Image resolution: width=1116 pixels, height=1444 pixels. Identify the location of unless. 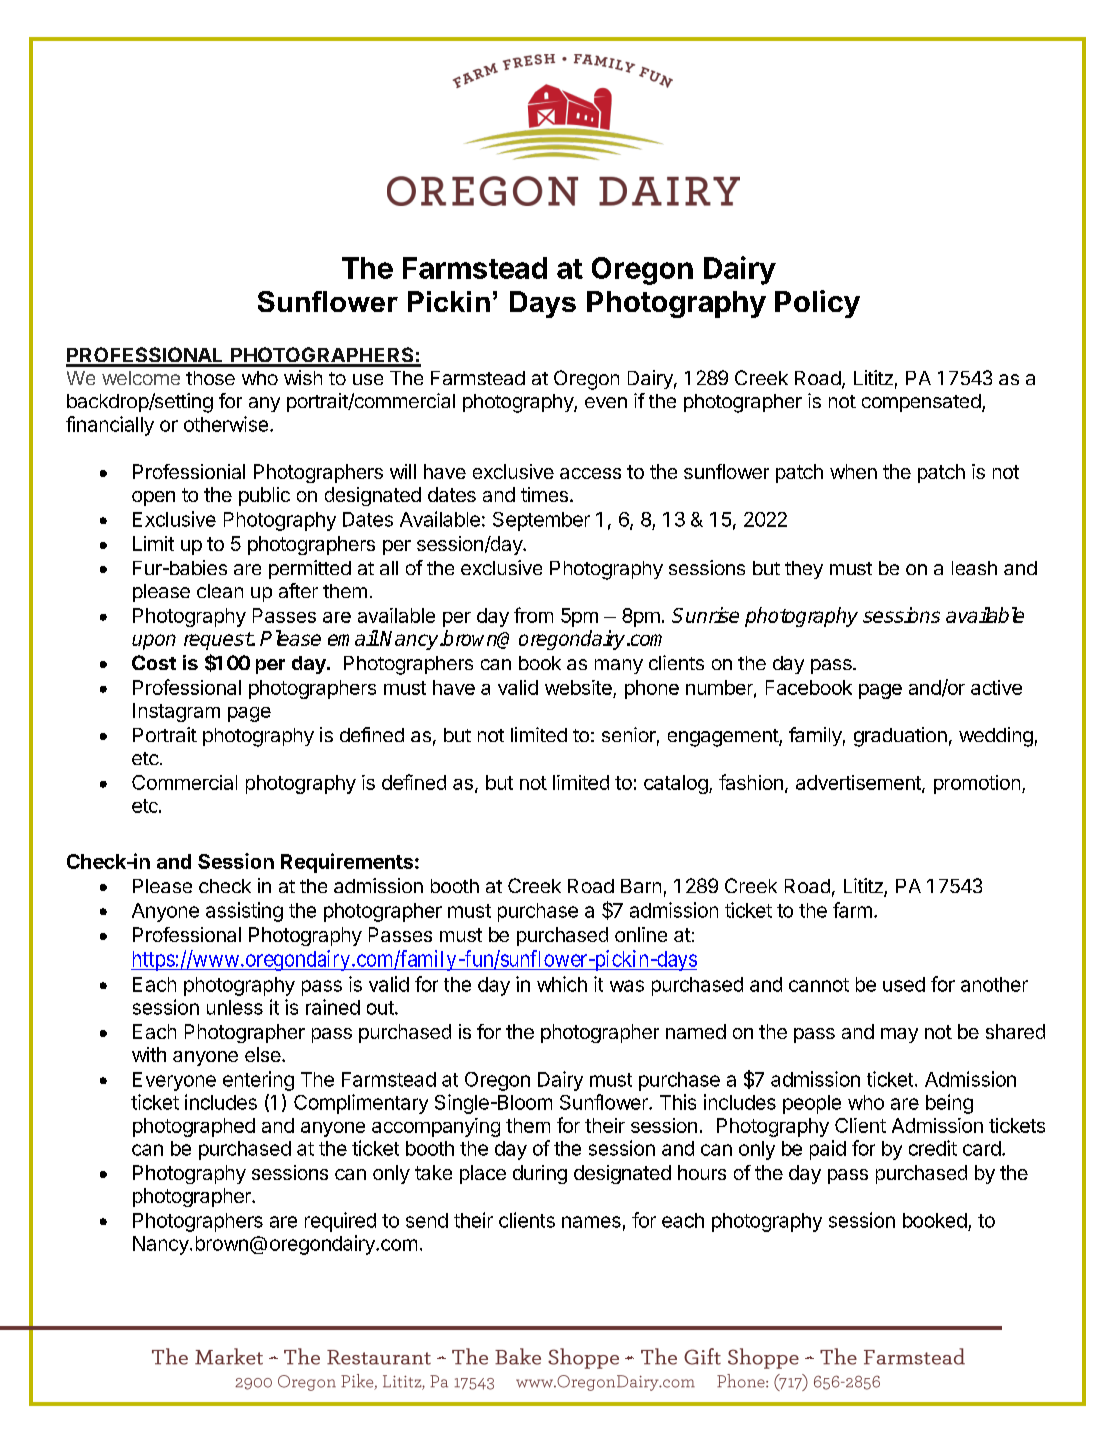
(235, 1007).
